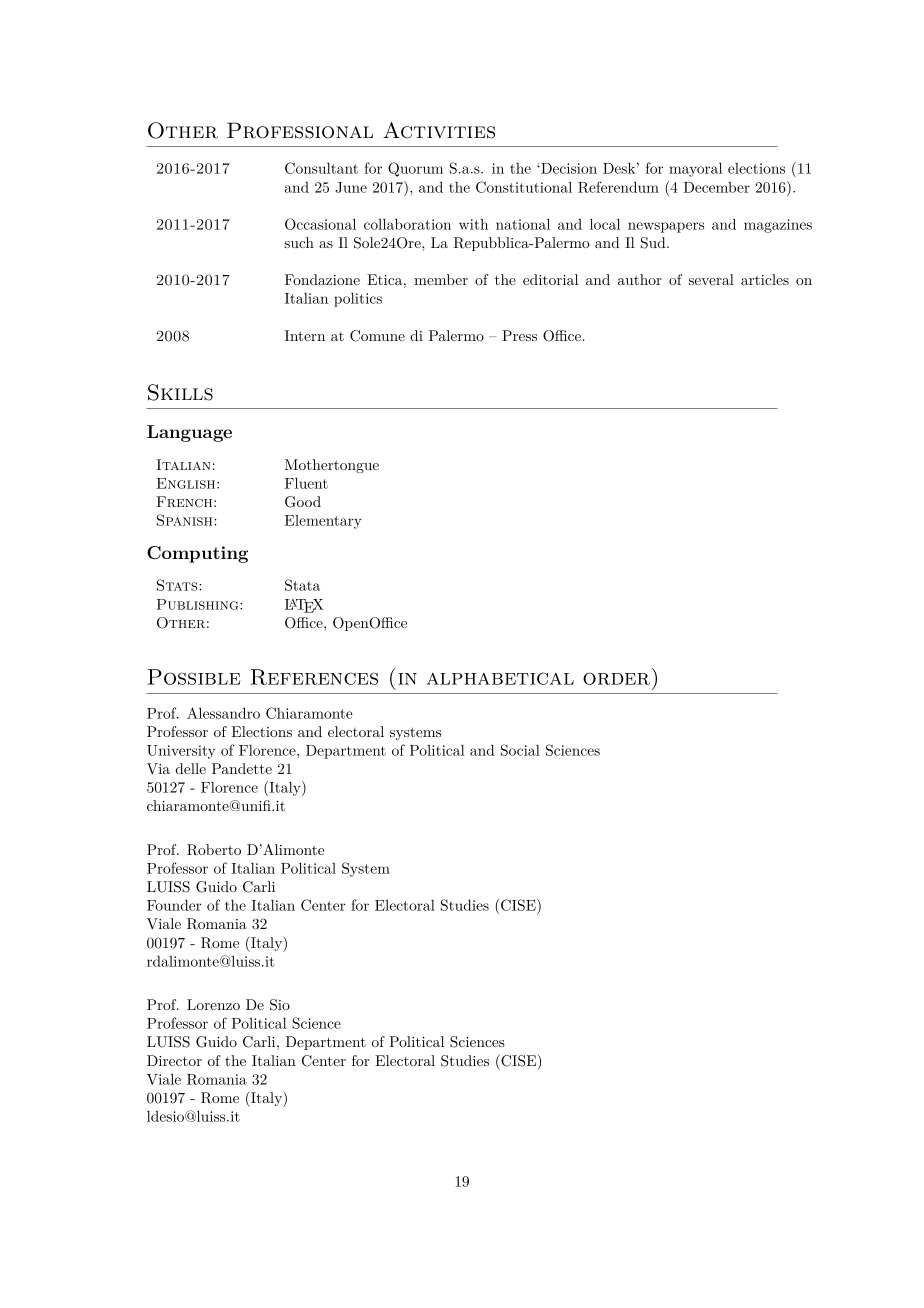 Image resolution: width=924 pixels, height=1308 pixels. I want to click on Lorenzo, so click(213, 1004).
